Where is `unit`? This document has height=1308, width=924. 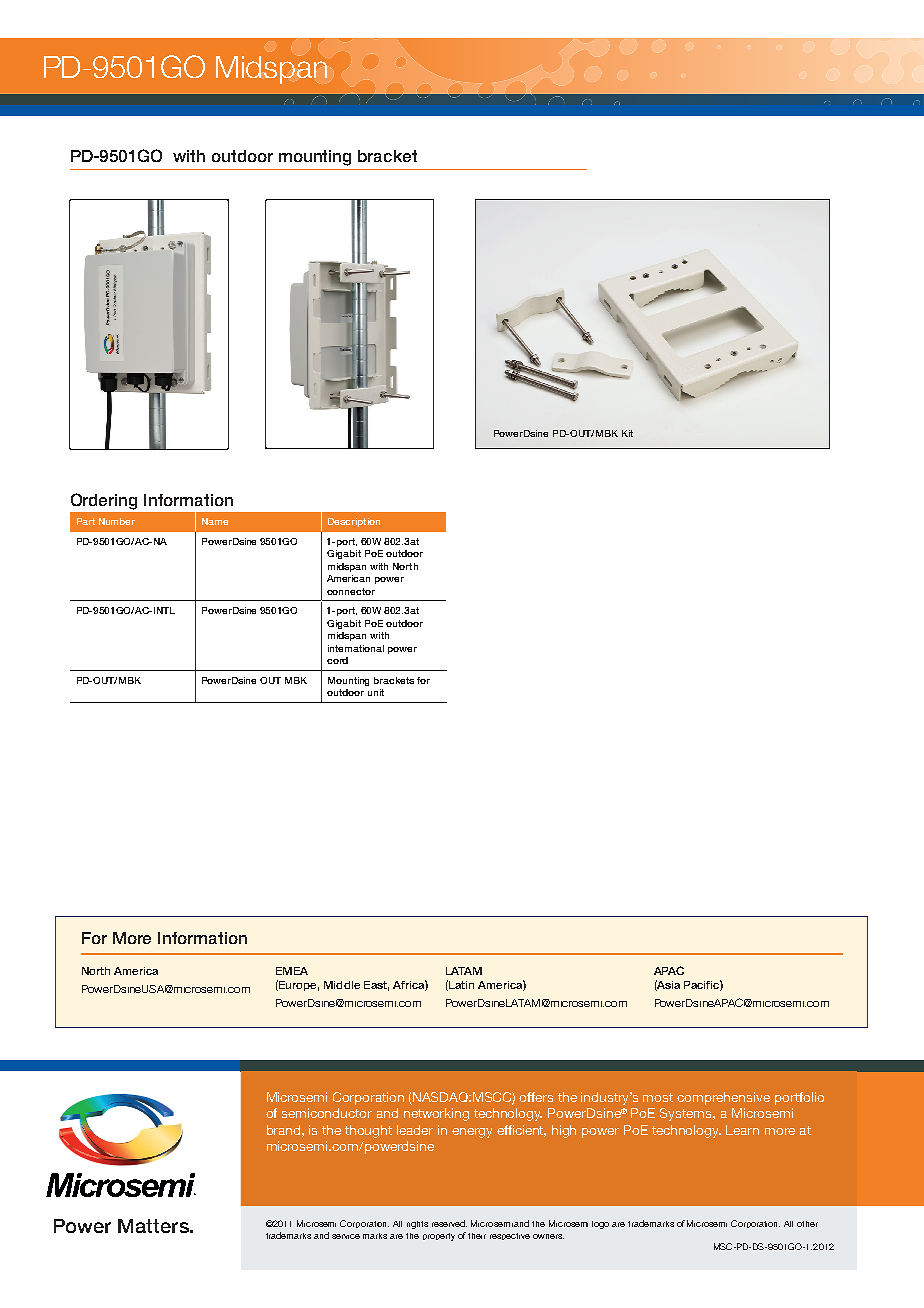 unit is located at coordinates (376, 692).
